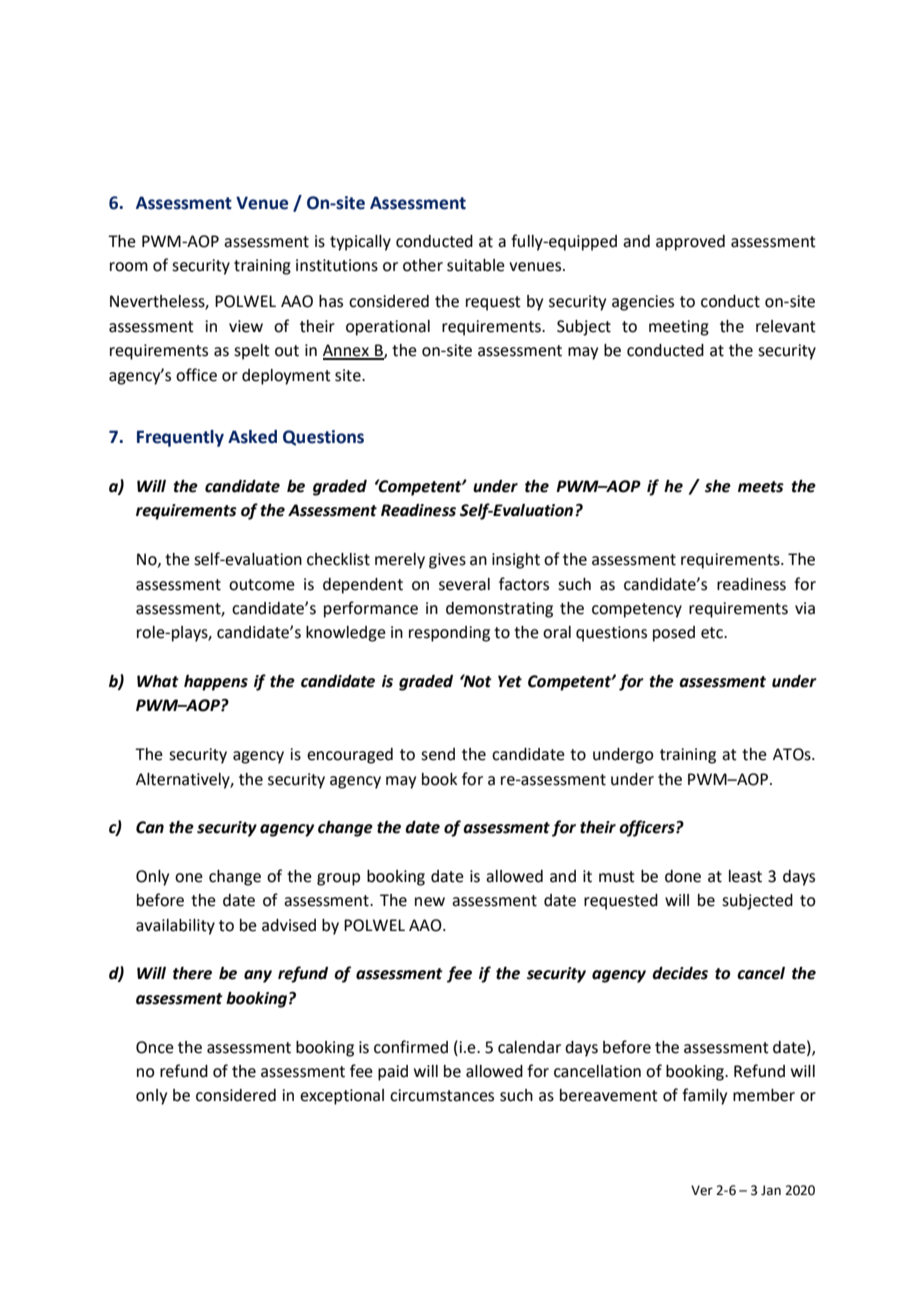 This screenshot has width=924, height=1308. I want to click on Jan, so click(771, 1190).
